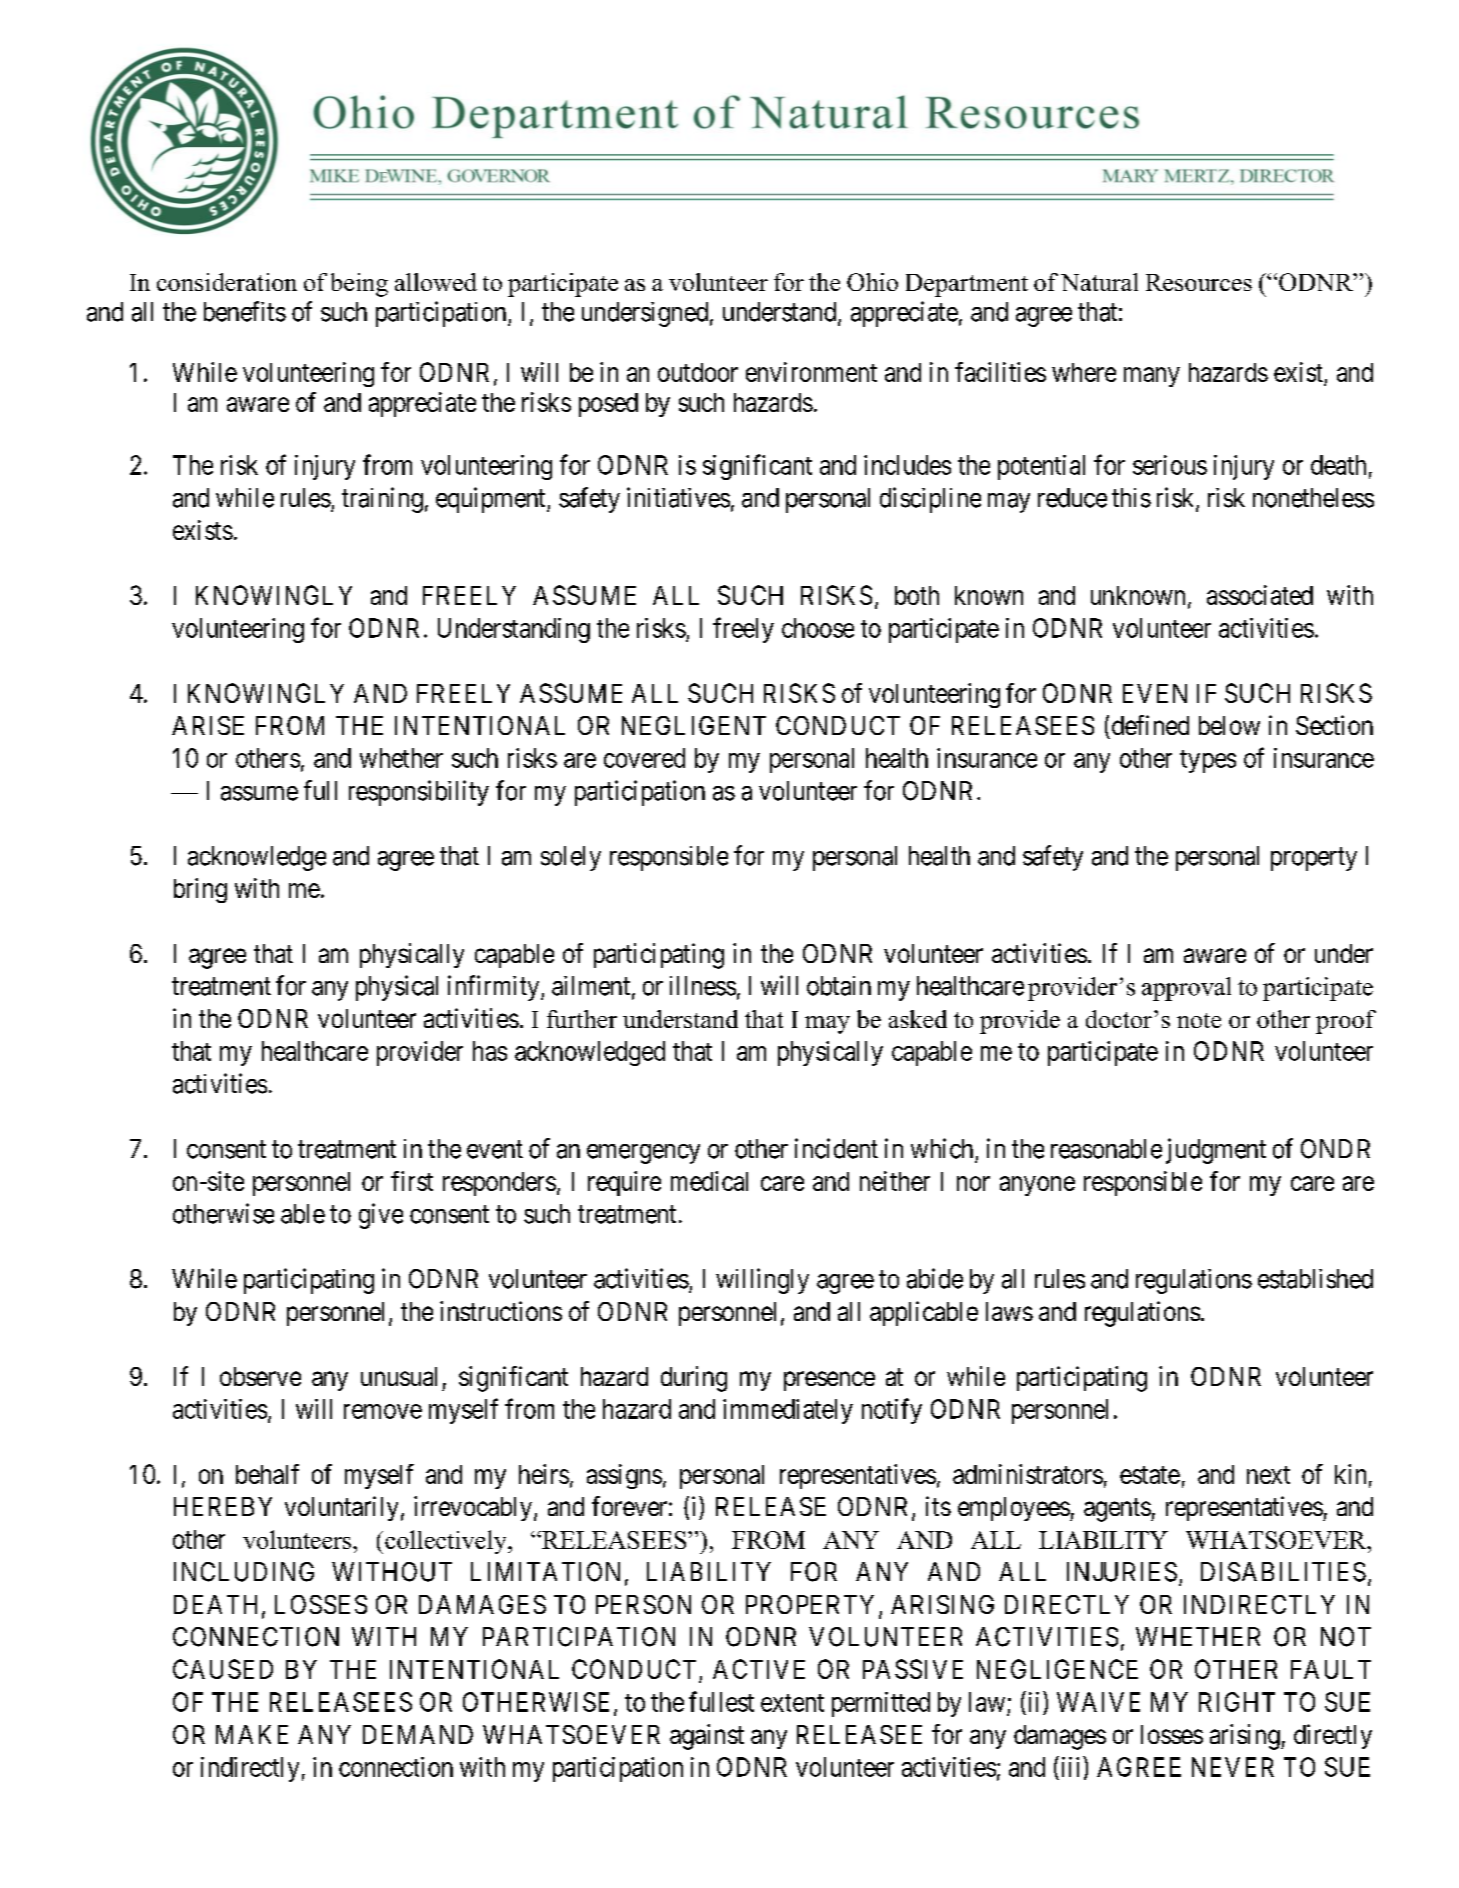 The image size is (1459, 1888). What do you see at coordinates (811, 372) in the screenshot?
I see `environment` at bounding box center [811, 372].
